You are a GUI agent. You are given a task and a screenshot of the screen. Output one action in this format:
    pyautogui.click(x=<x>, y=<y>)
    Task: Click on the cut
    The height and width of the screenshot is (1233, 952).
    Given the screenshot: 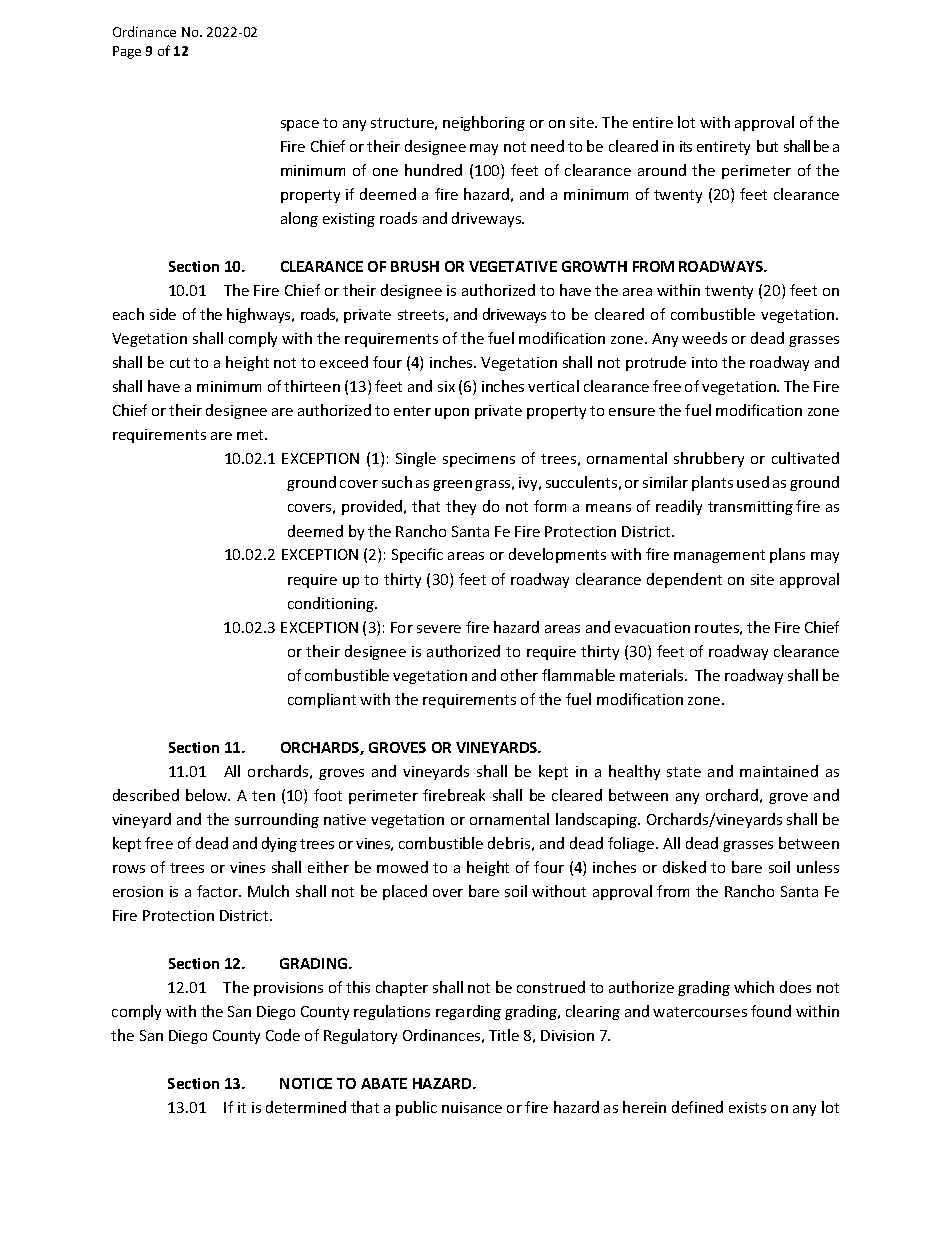 What is the action you would take?
    pyautogui.click(x=180, y=363)
